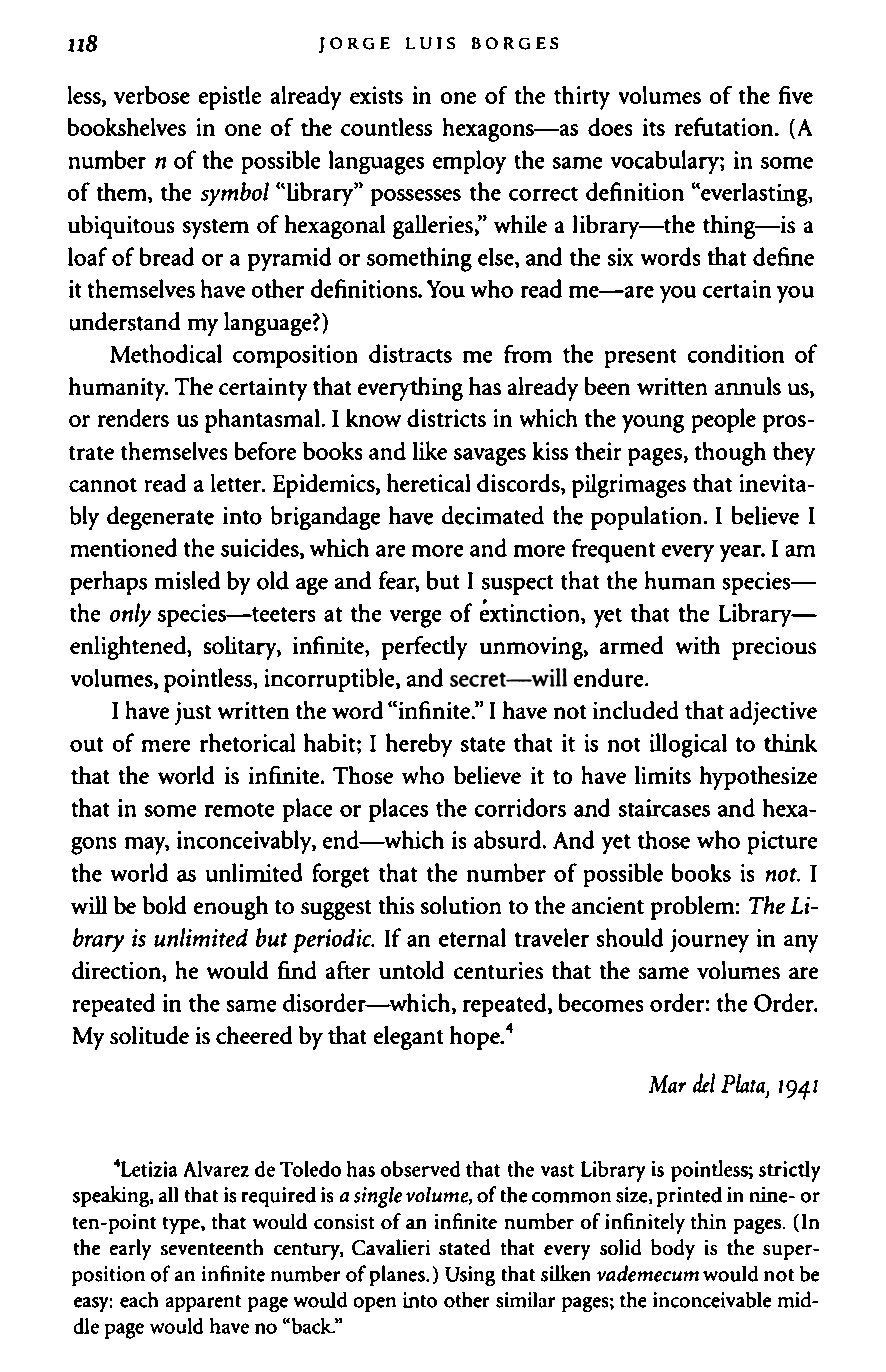 This screenshot has width=886, height=1372. Describe the element at coordinates (430, 43) in the screenshot. I see `LUIS` at that location.
